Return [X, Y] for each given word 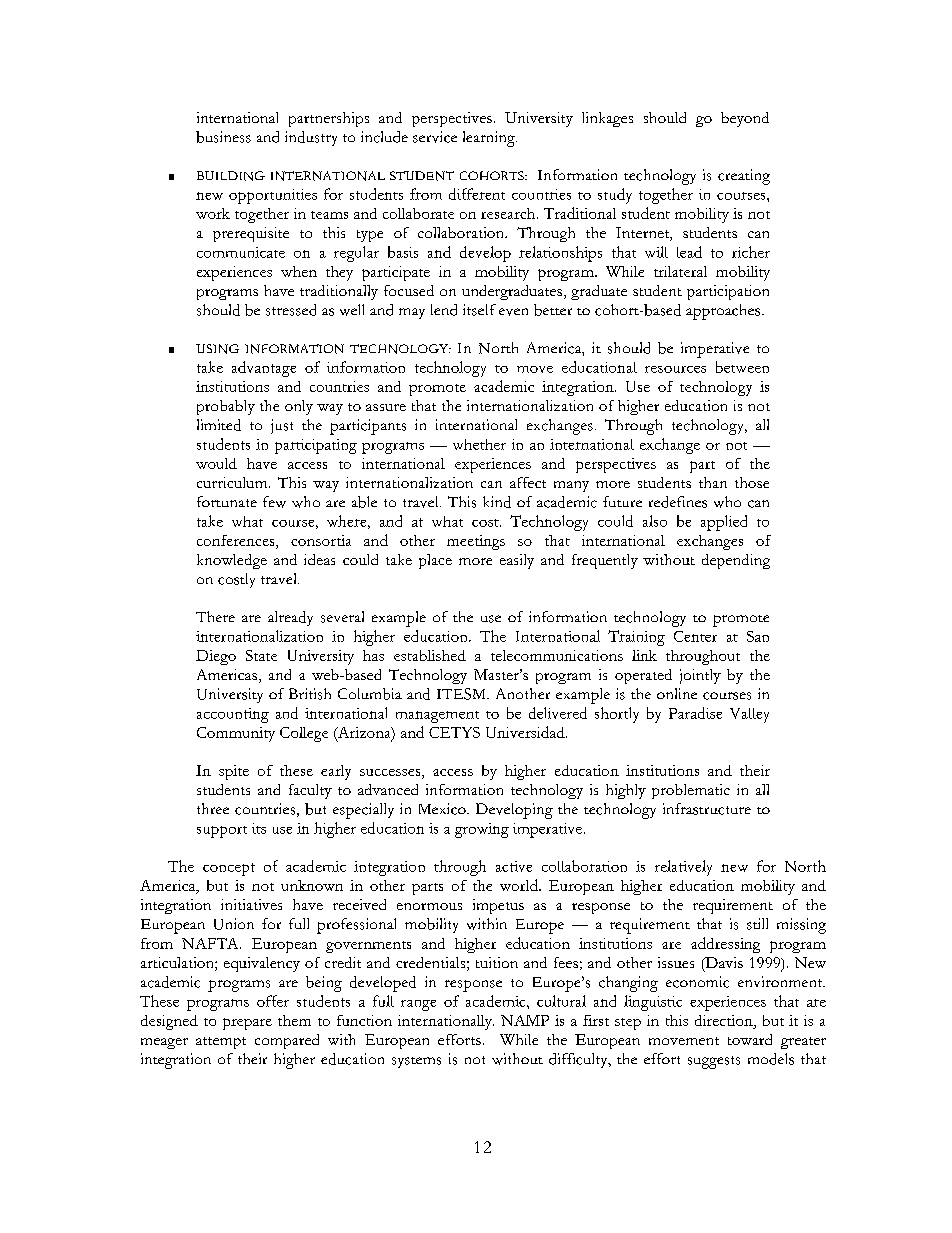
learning [490, 139]
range [418, 1005]
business [223, 137]
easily [517, 561]
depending [736, 561]
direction [725, 1020]
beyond [745, 119]
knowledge [232, 561]
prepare [247, 1024]
